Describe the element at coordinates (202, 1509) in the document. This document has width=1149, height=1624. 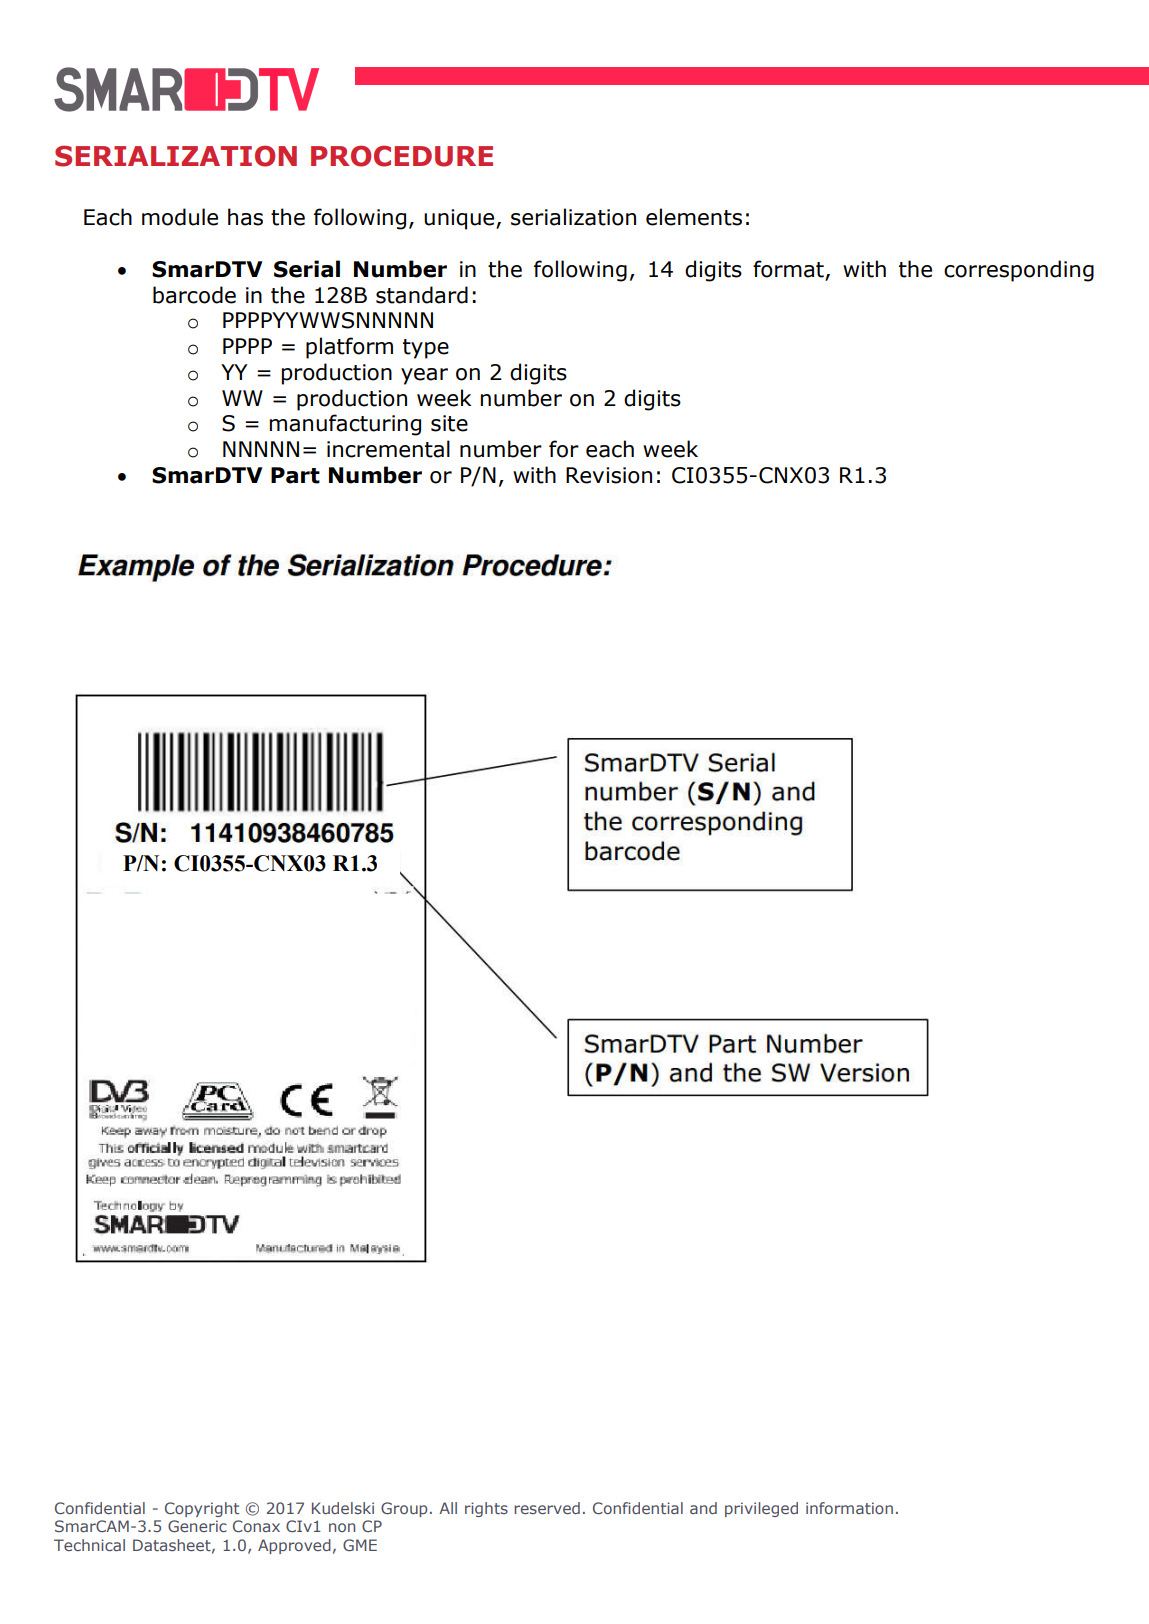
I see `Copyright` at that location.
